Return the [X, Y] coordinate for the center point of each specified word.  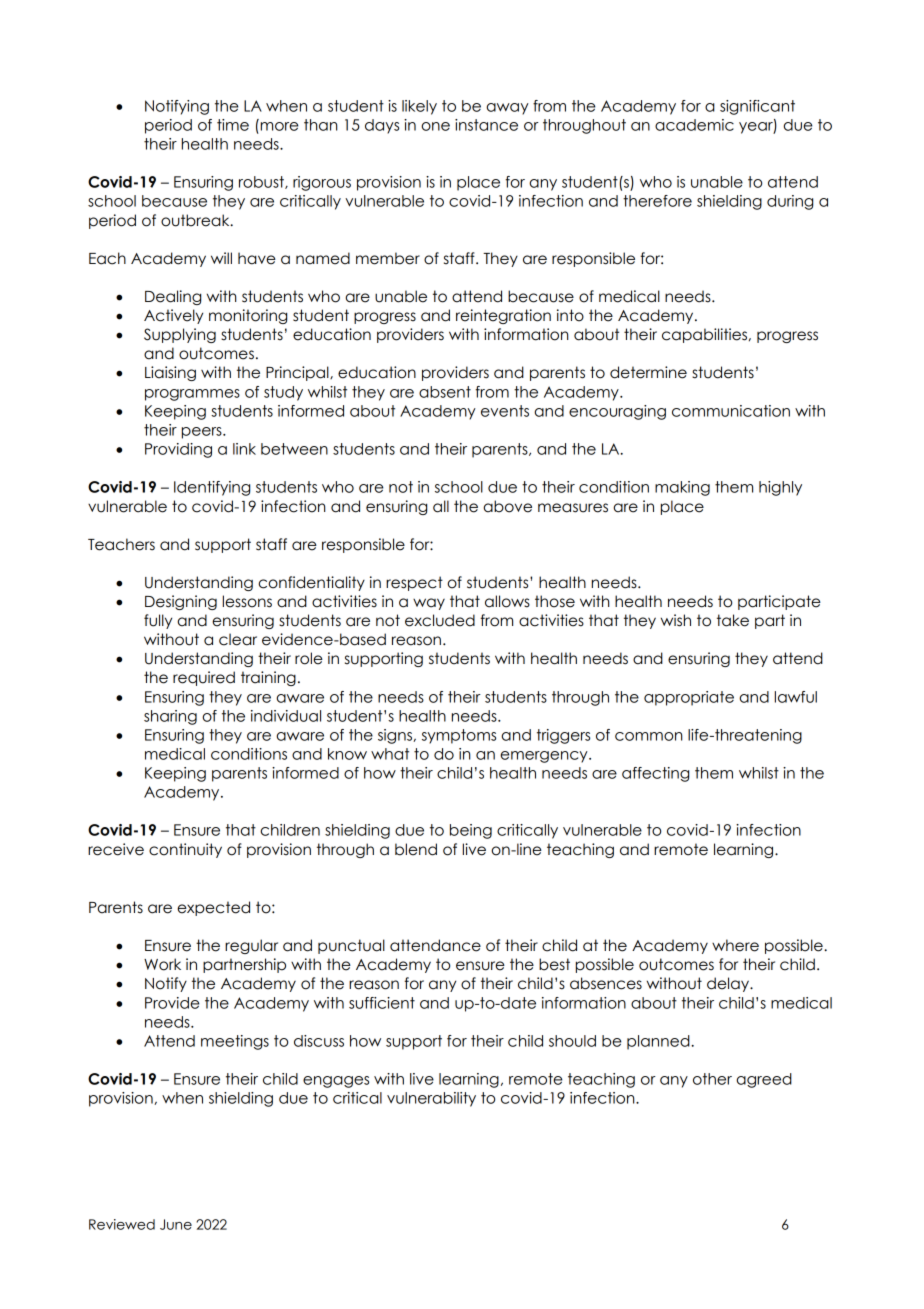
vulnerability [431, 1099]
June [176, 1224]
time [233, 125]
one [435, 126]
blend [416, 849]
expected [213, 908]
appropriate [689, 698]
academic [694, 125]
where [735, 945]
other [712, 1079]
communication [731, 411]
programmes [192, 395]
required [204, 678]
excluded [440, 620]
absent [445, 392]
